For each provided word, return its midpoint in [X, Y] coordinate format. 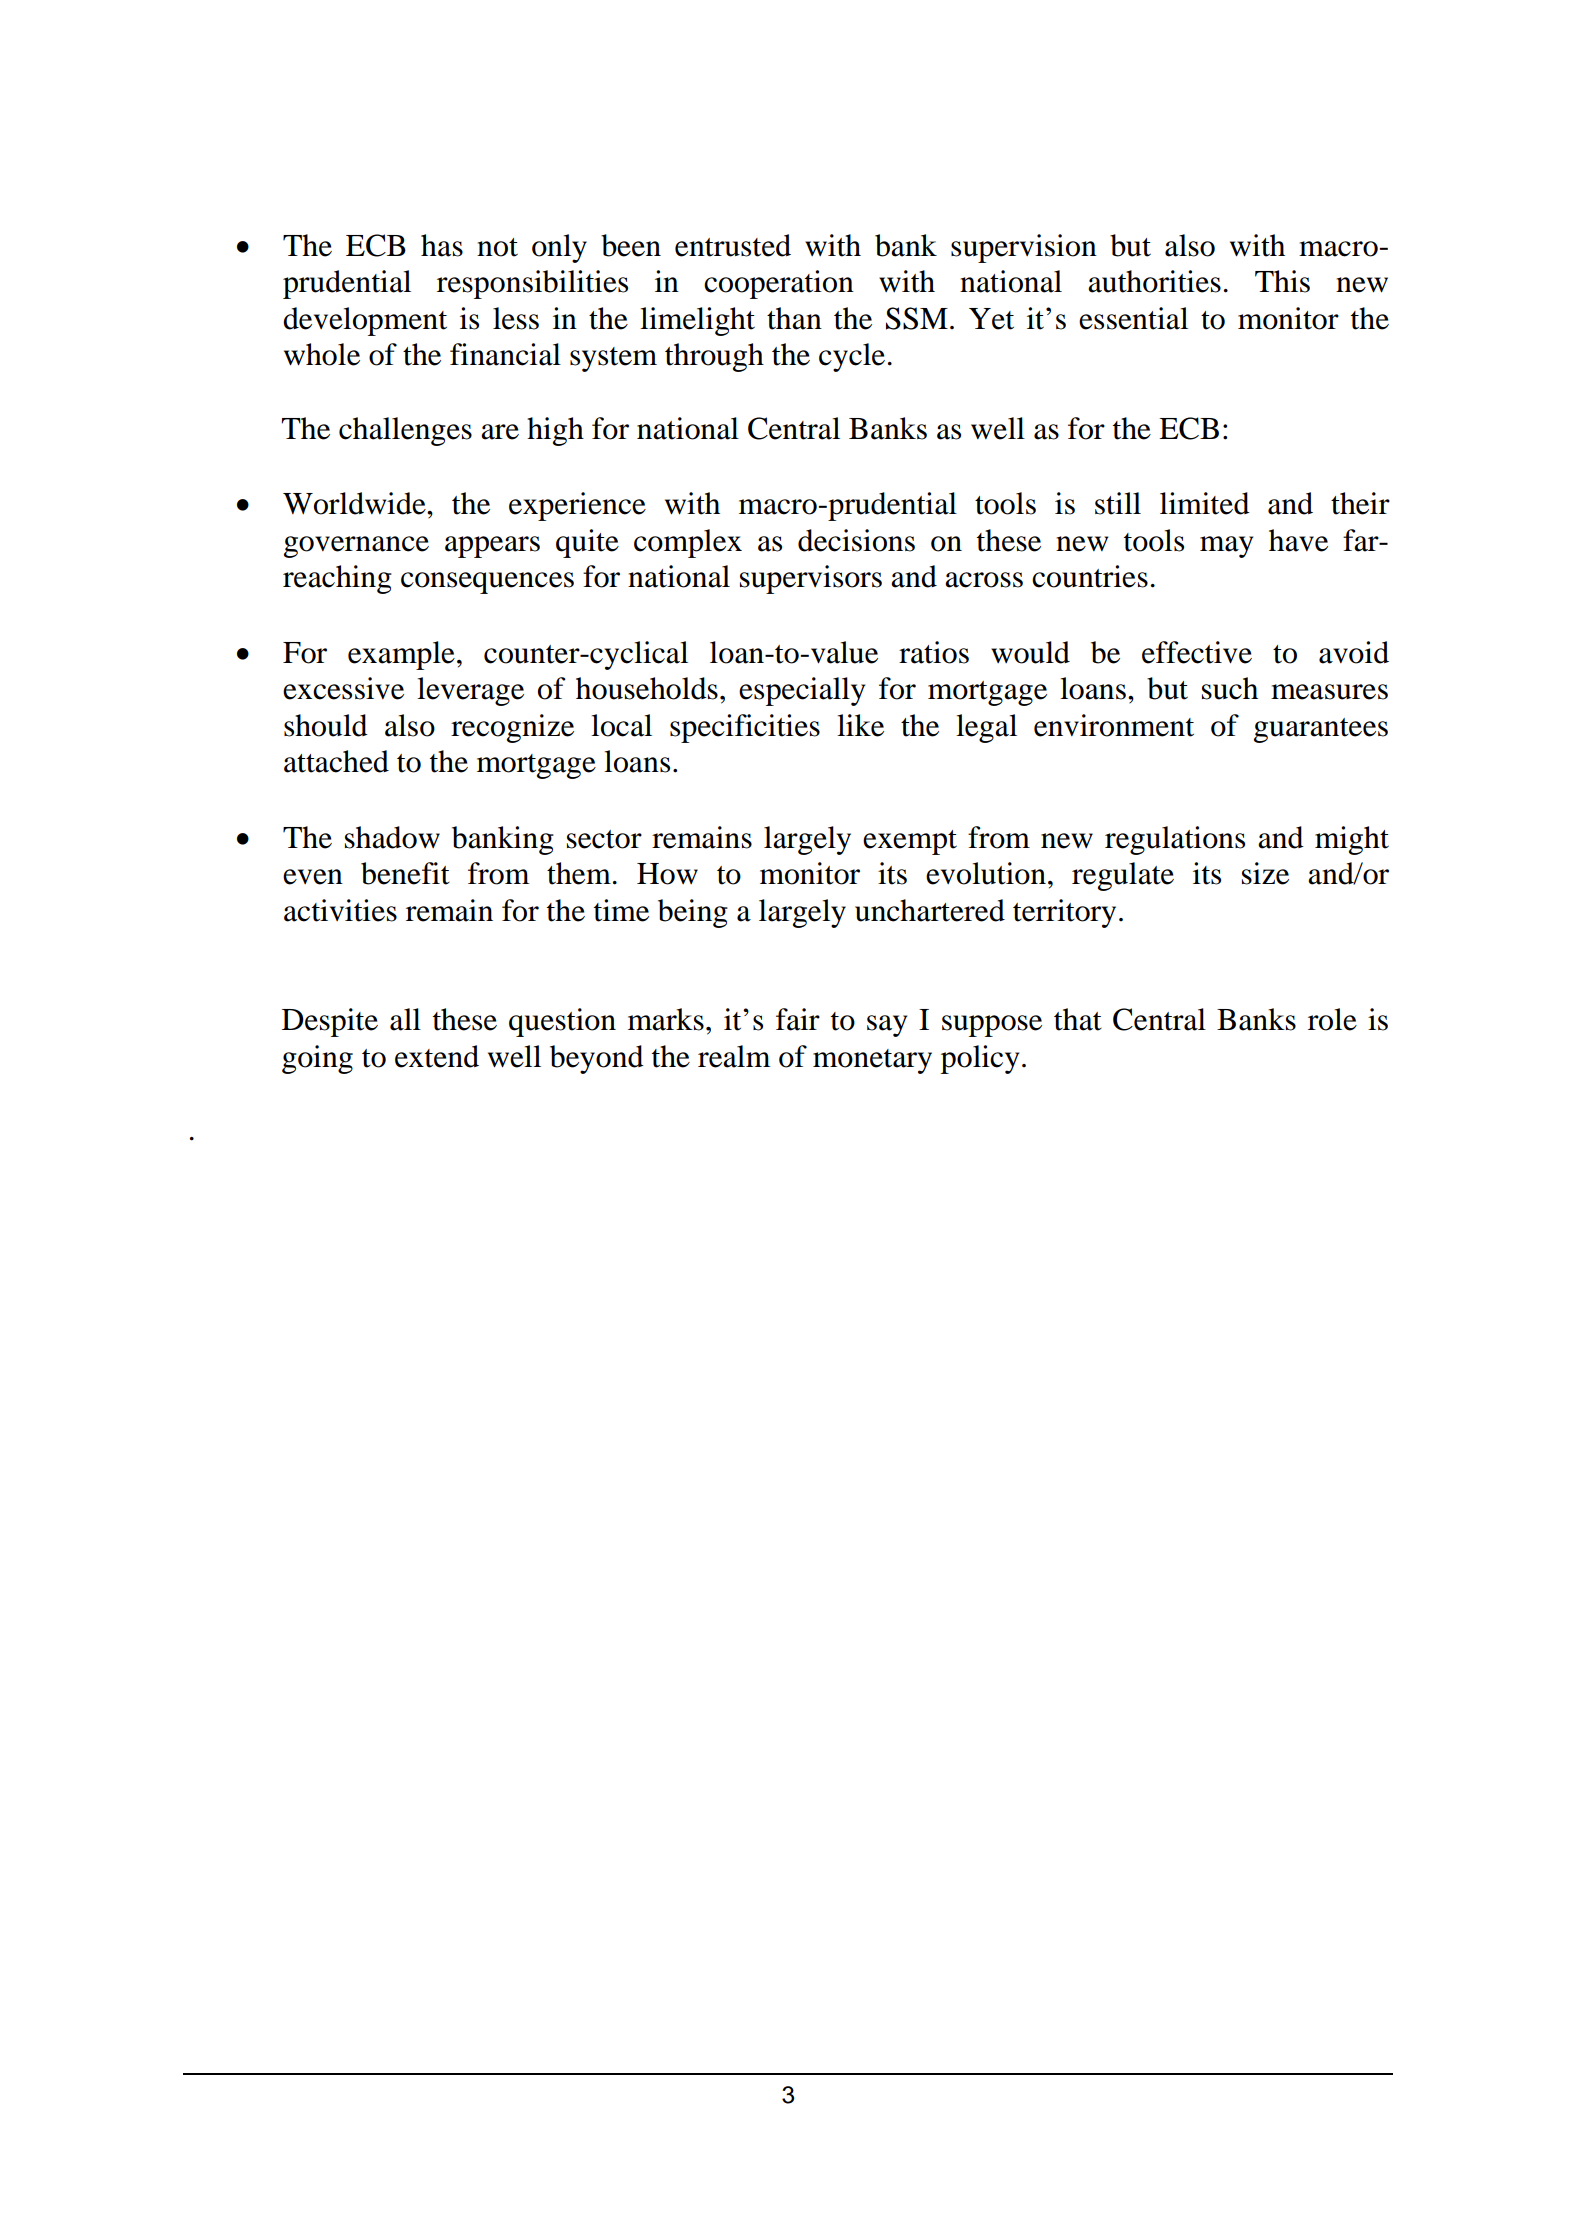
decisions [856, 540]
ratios [934, 652]
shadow [392, 837]
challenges [405, 431]
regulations [1175, 840]
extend [437, 1056]
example [401, 655]
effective [1197, 652]
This [1282, 281]
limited [1205, 503]
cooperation [779, 284]
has [442, 245]
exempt [910, 842]
